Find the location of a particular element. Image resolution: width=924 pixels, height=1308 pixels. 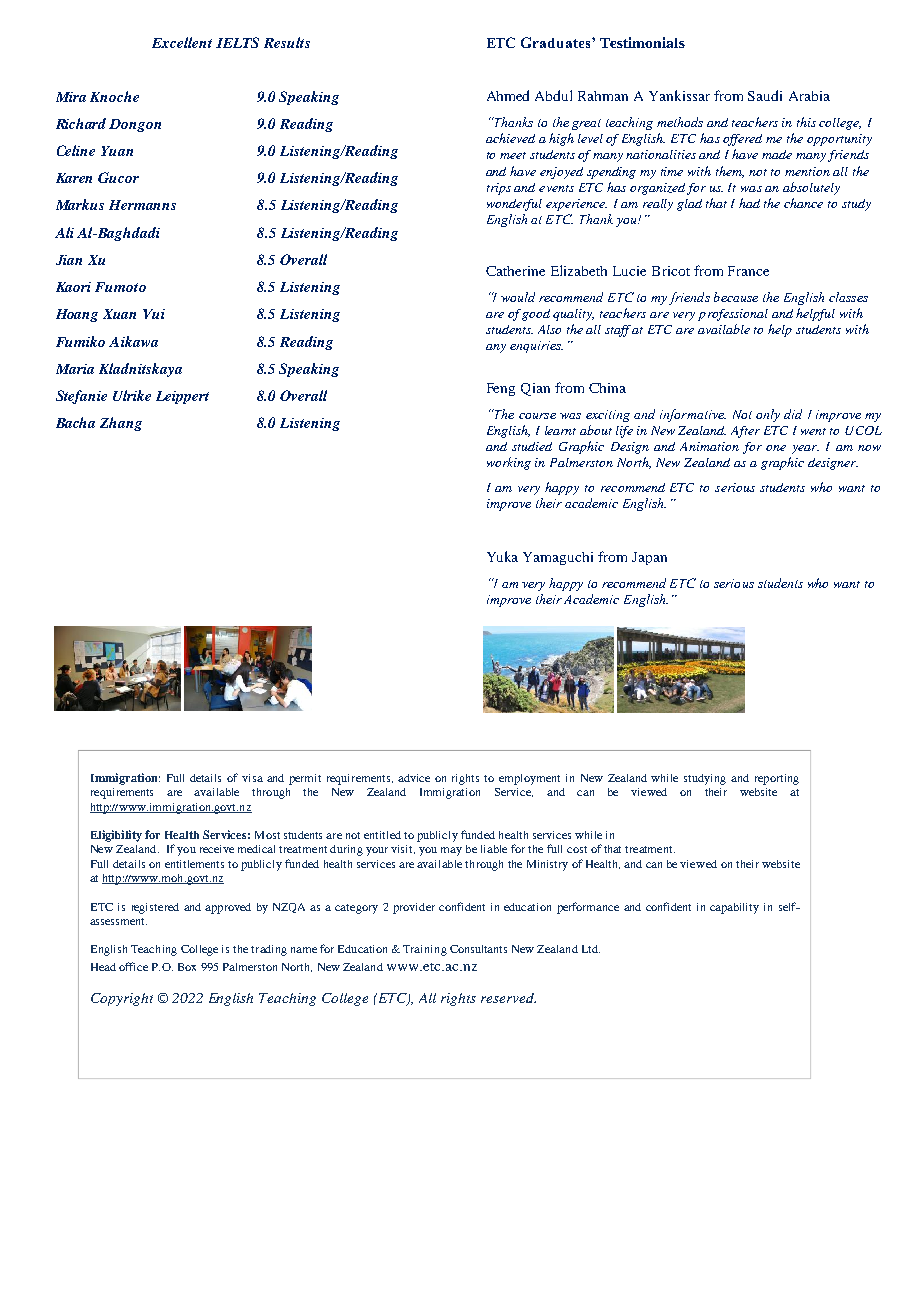

Box is located at coordinates (187, 967).
